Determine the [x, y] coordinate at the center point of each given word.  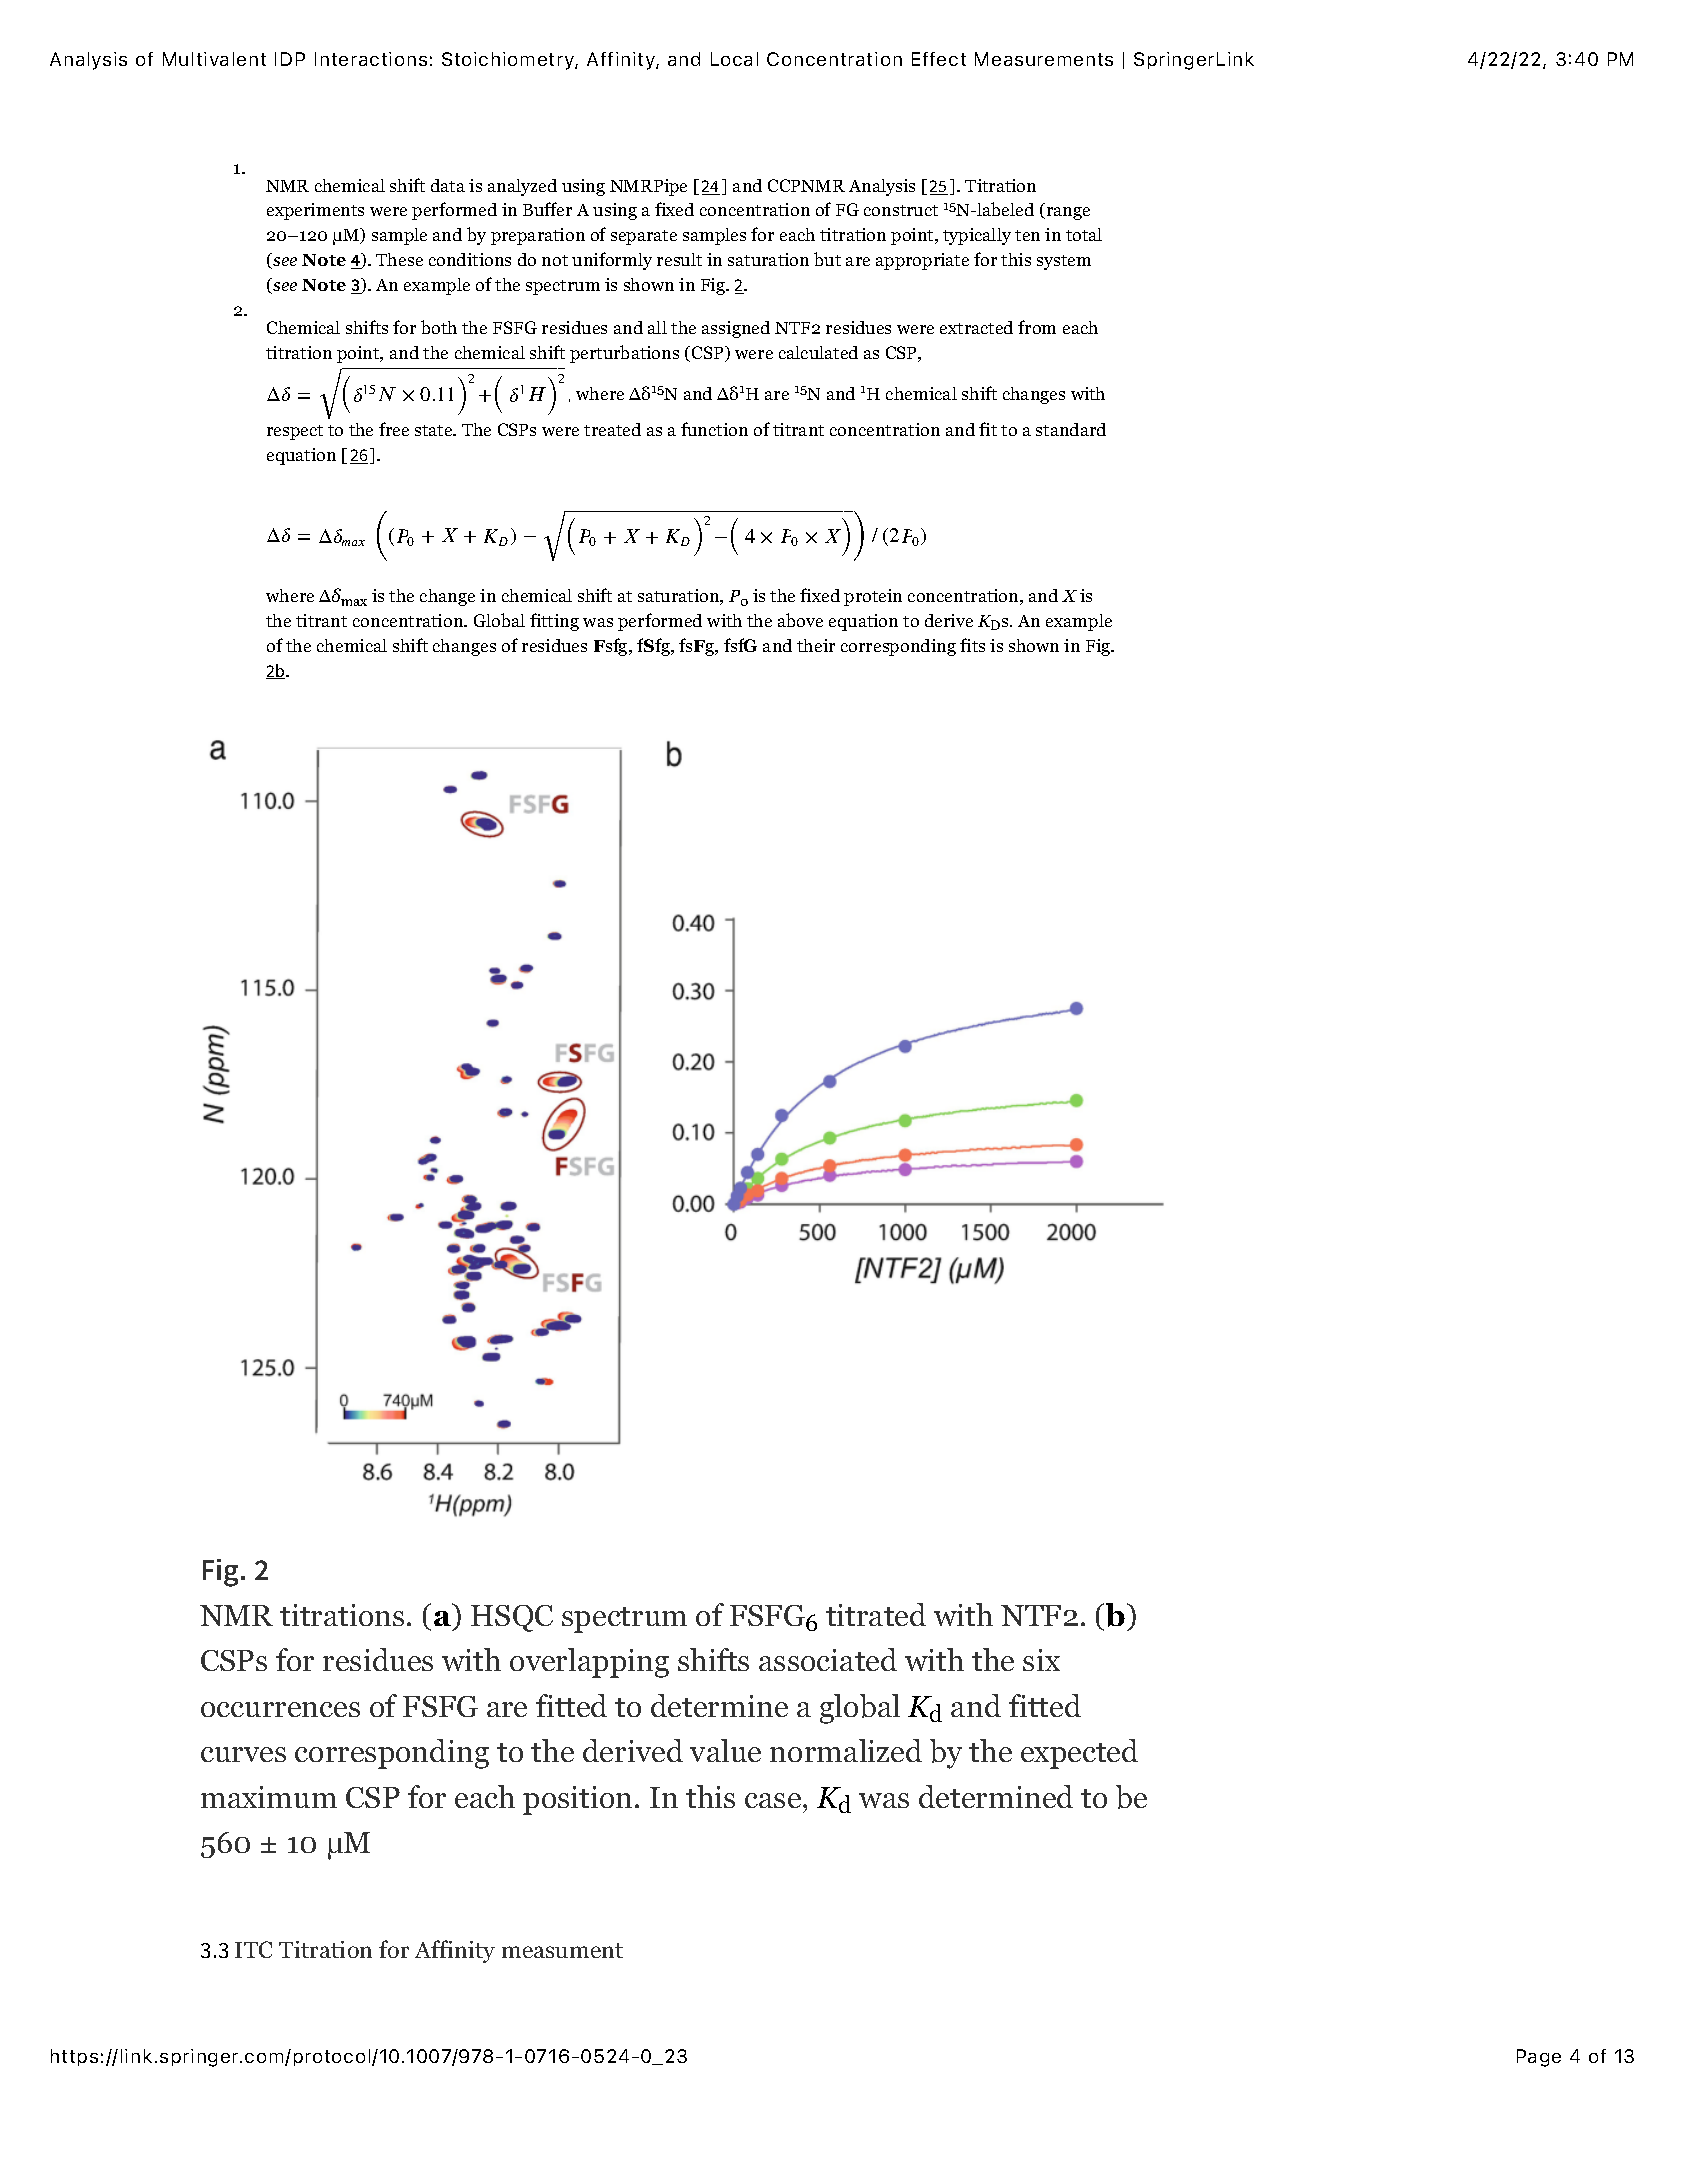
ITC [253, 1949]
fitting [554, 622]
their [816, 645]
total [1084, 234]
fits [972, 645]
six [1041, 1660]
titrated [876, 1614]
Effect [939, 59]
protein [873, 597]
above [800, 620]
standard [1071, 429]
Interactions [371, 59]
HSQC [512, 1618]
